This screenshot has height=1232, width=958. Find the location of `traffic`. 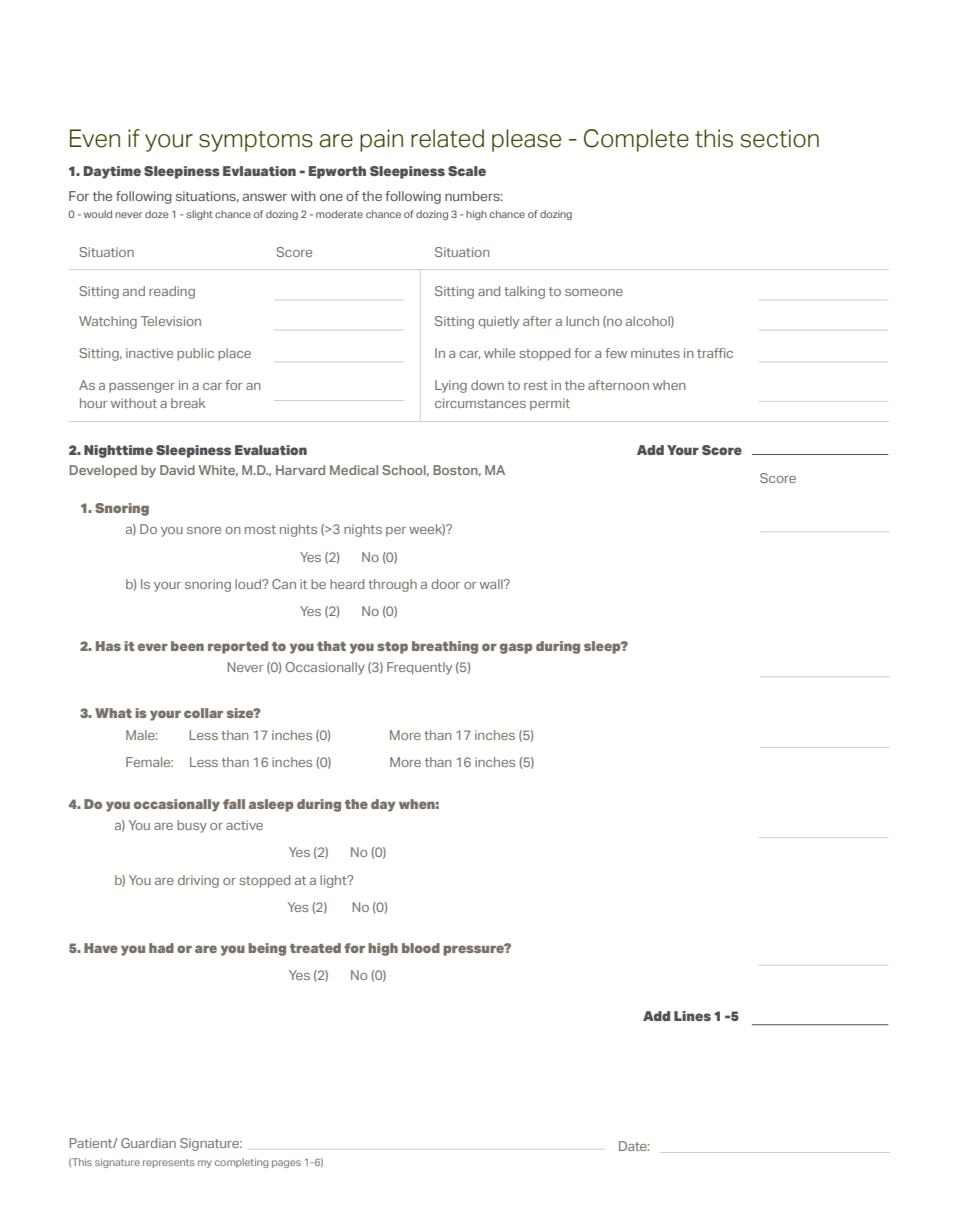

traffic is located at coordinates (715, 353).
